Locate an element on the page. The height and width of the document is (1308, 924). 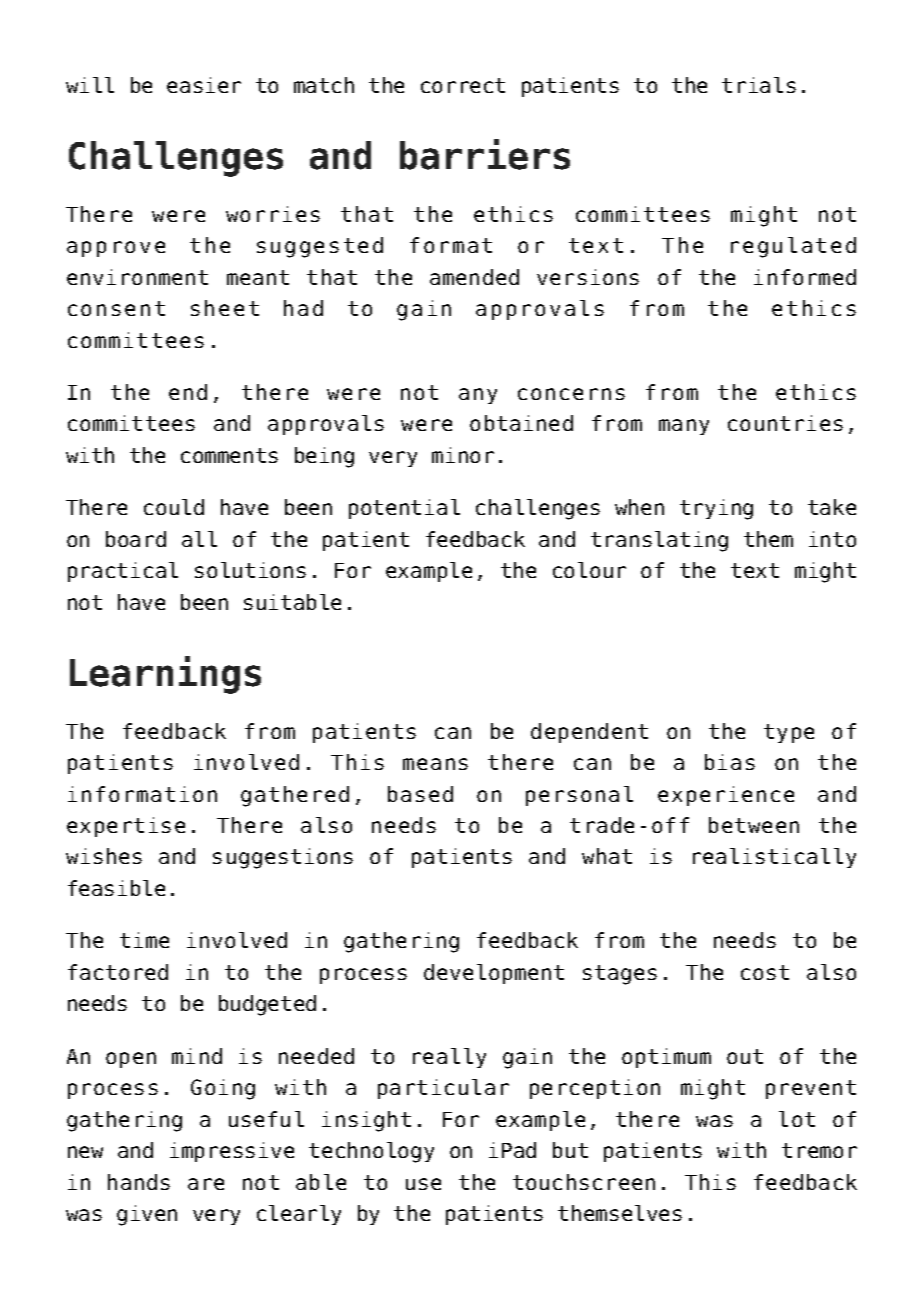
easier is located at coordinates (204, 85).
